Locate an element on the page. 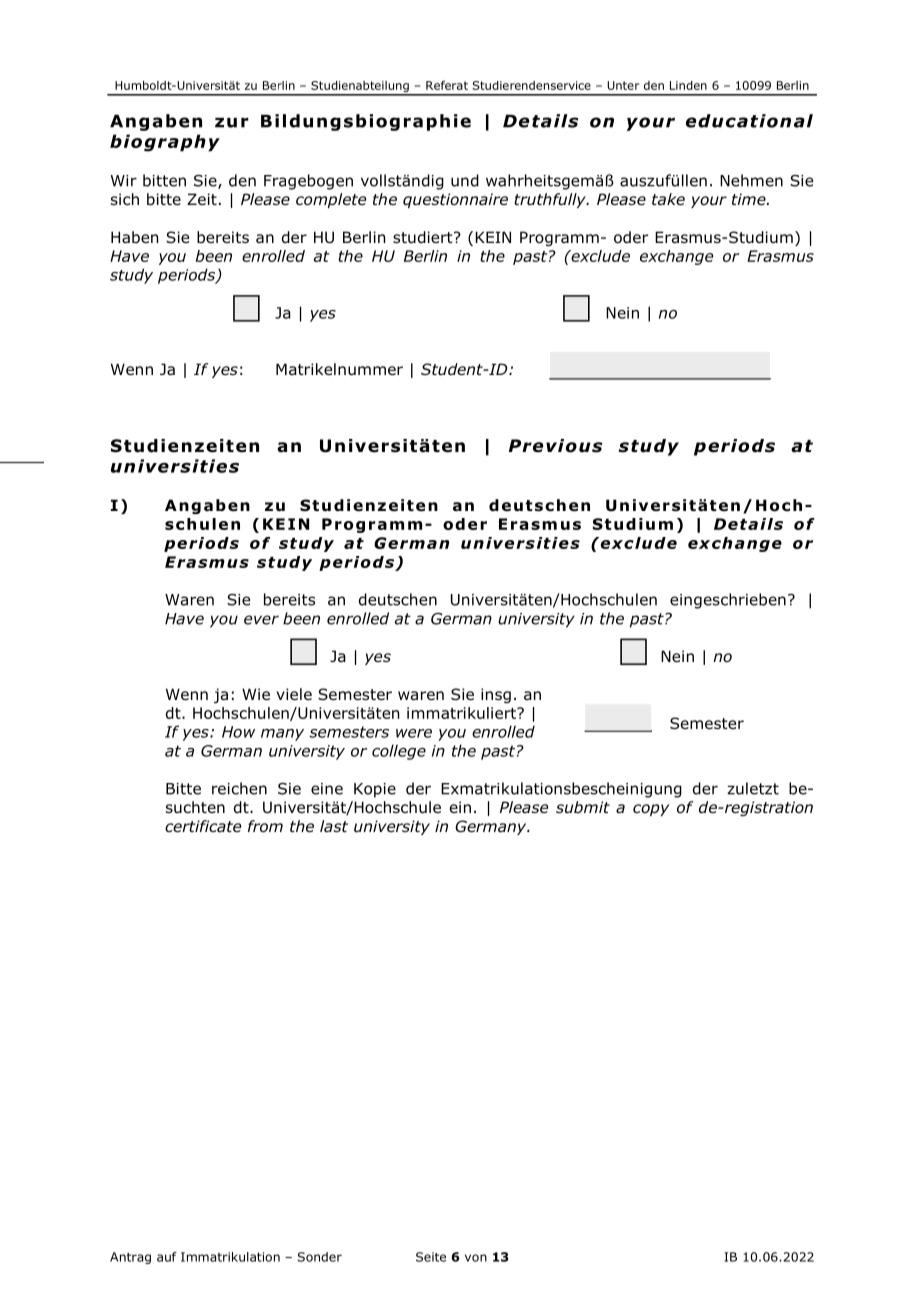 The height and width of the document is (1308, 924). zur is located at coordinates (232, 123).
